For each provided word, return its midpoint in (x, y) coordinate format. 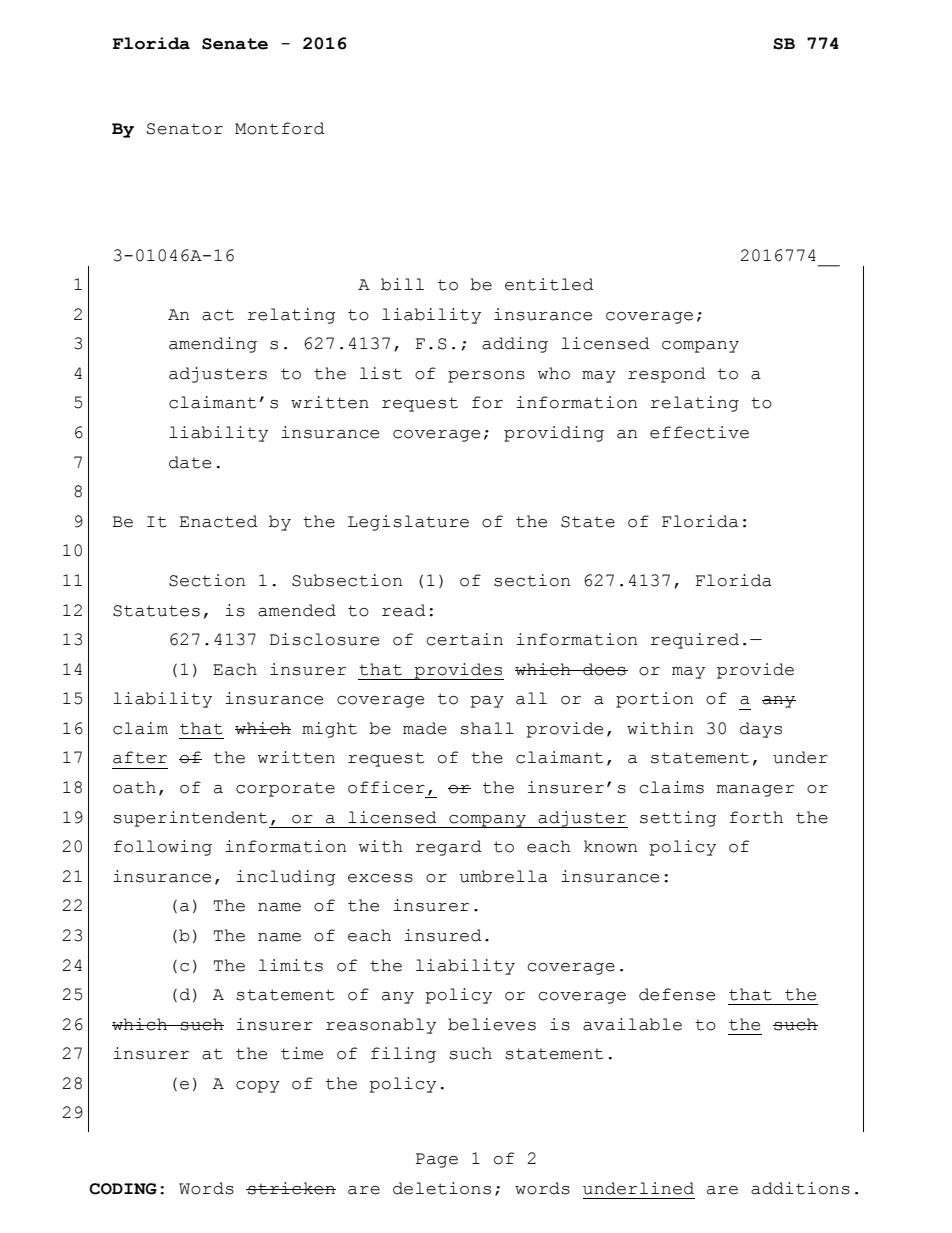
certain (464, 639)
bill (402, 284)
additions (800, 1188)
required (695, 641)
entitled (549, 284)
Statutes (156, 611)
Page (437, 1160)
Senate (235, 44)
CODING (123, 1189)
